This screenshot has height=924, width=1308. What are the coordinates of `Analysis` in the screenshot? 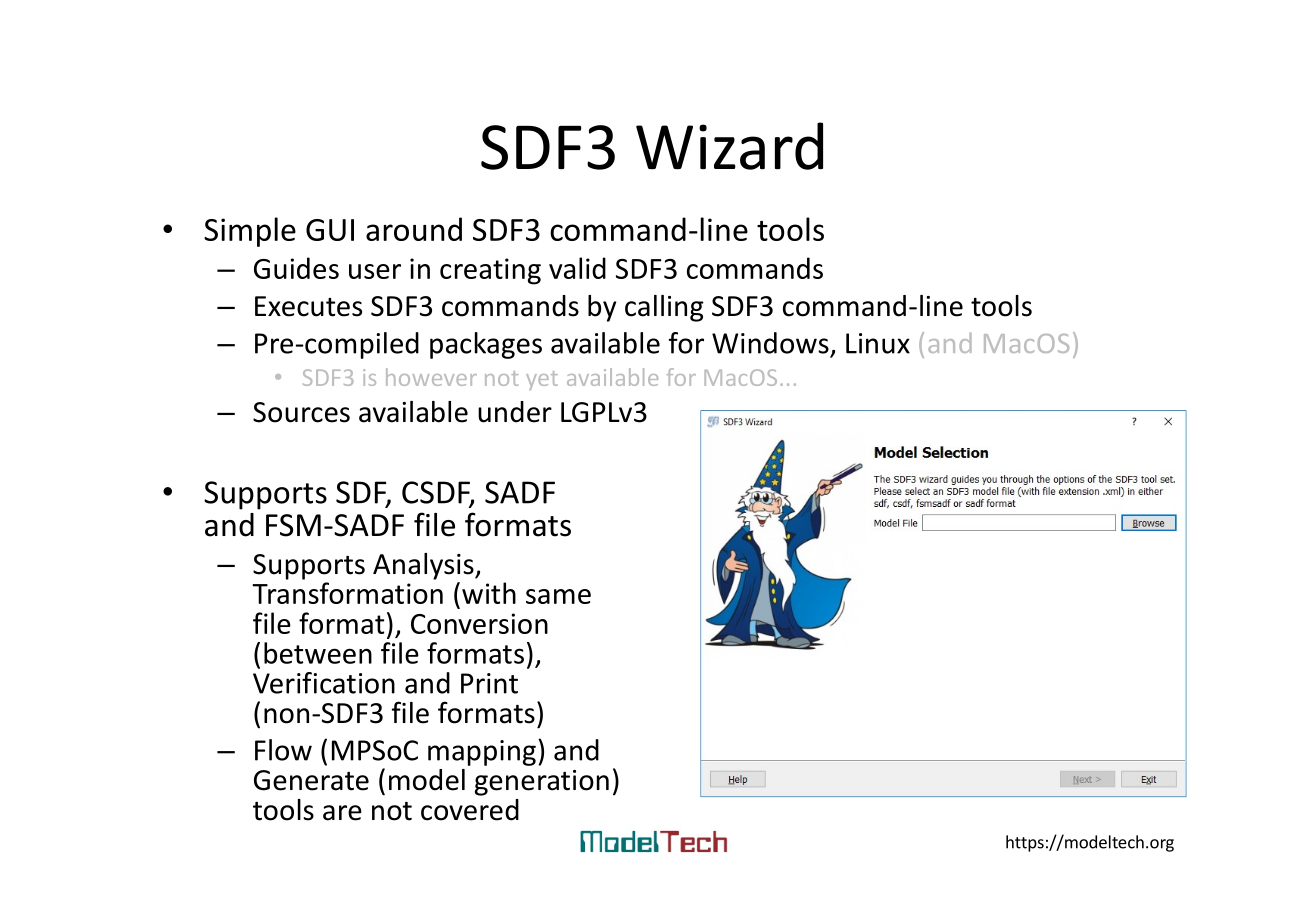 It's located at (424, 566).
